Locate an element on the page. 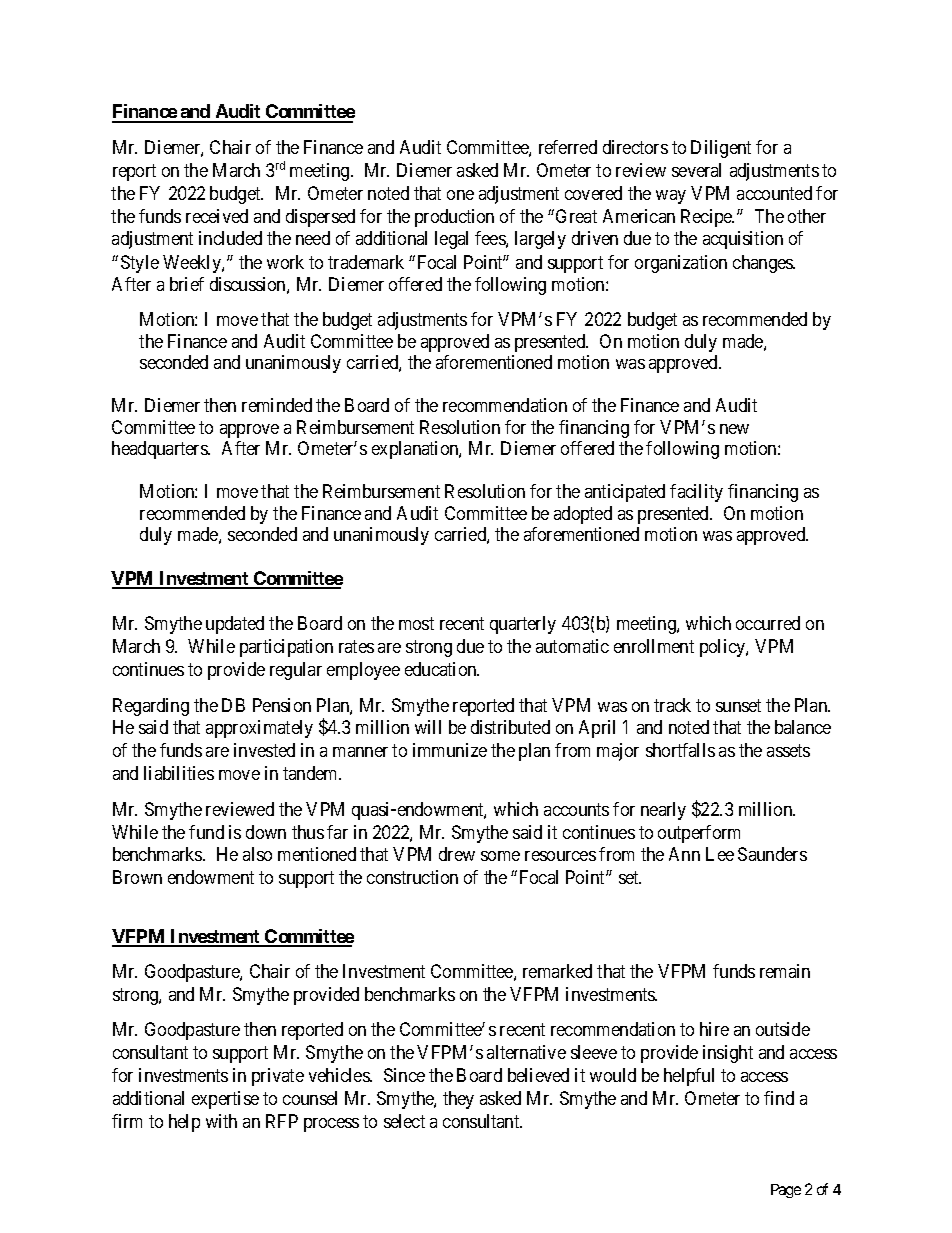 This document has width=952, height=1233. received is located at coordinates (217, 216).
